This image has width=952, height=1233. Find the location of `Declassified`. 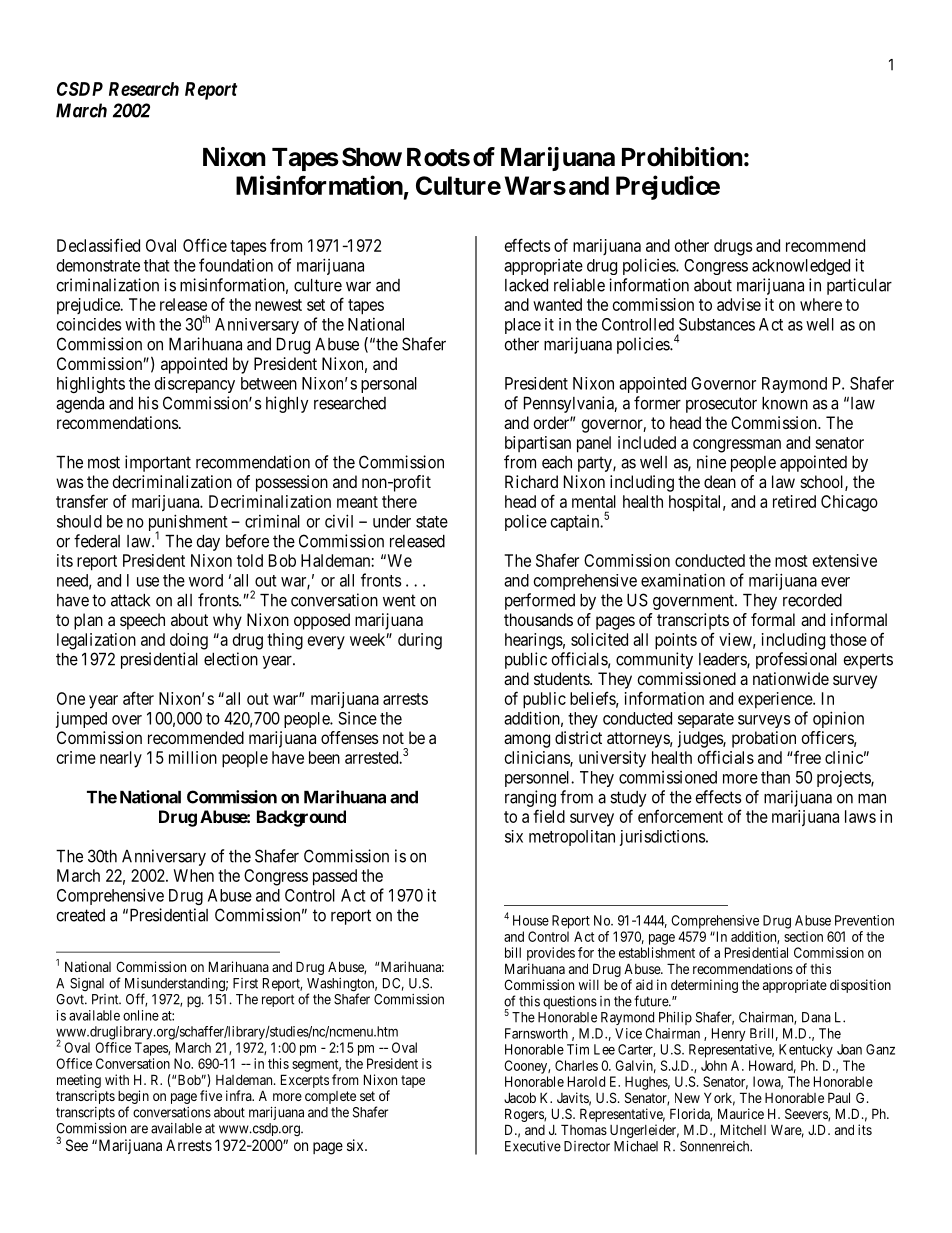

Declassified is located at coordinates (98, 245).
